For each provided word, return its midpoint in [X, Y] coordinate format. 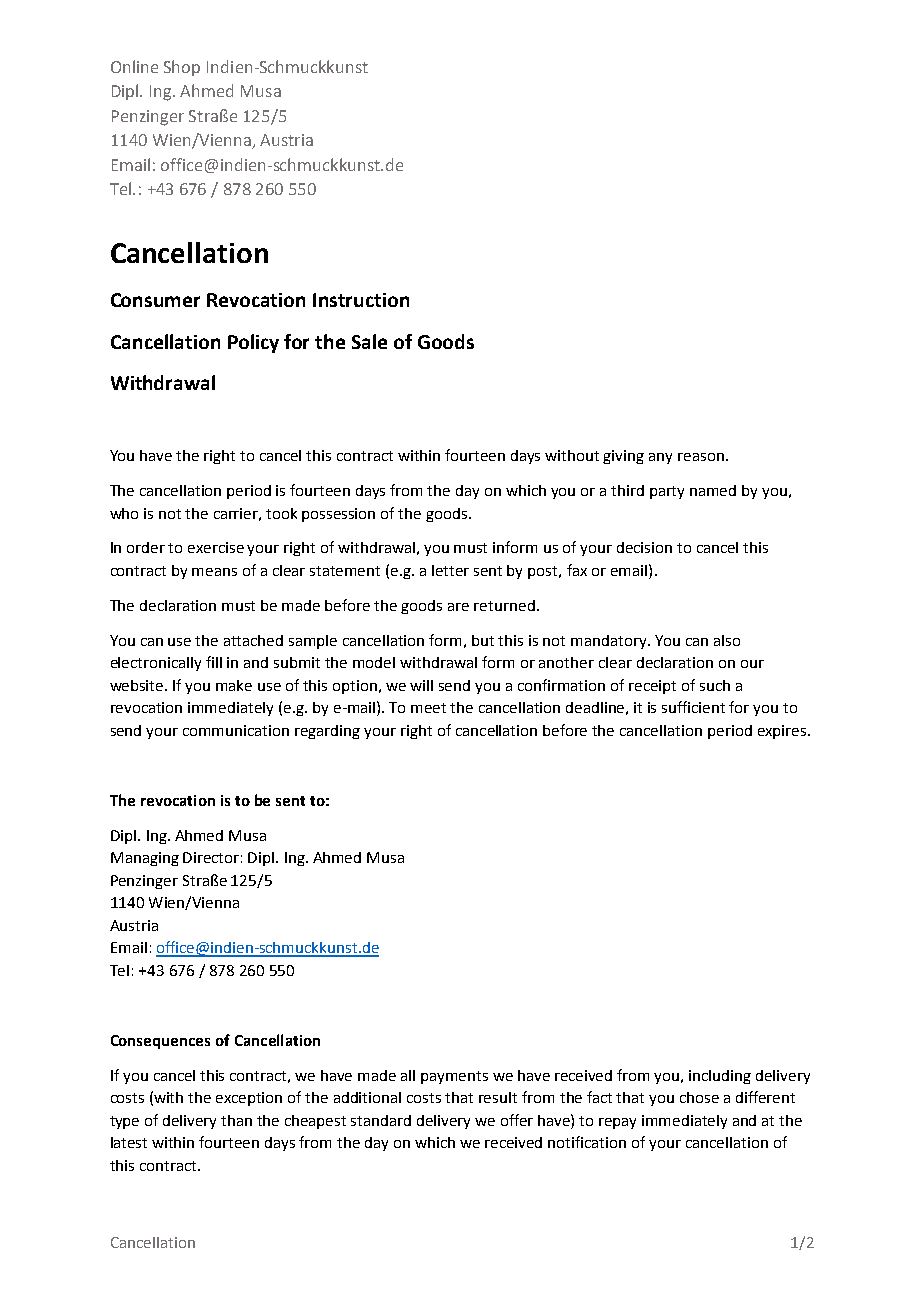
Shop [182, 68]
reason [701, 457]
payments [454, 1077]
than [236, 1120]
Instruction [361, 300]
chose [699, 1097]
